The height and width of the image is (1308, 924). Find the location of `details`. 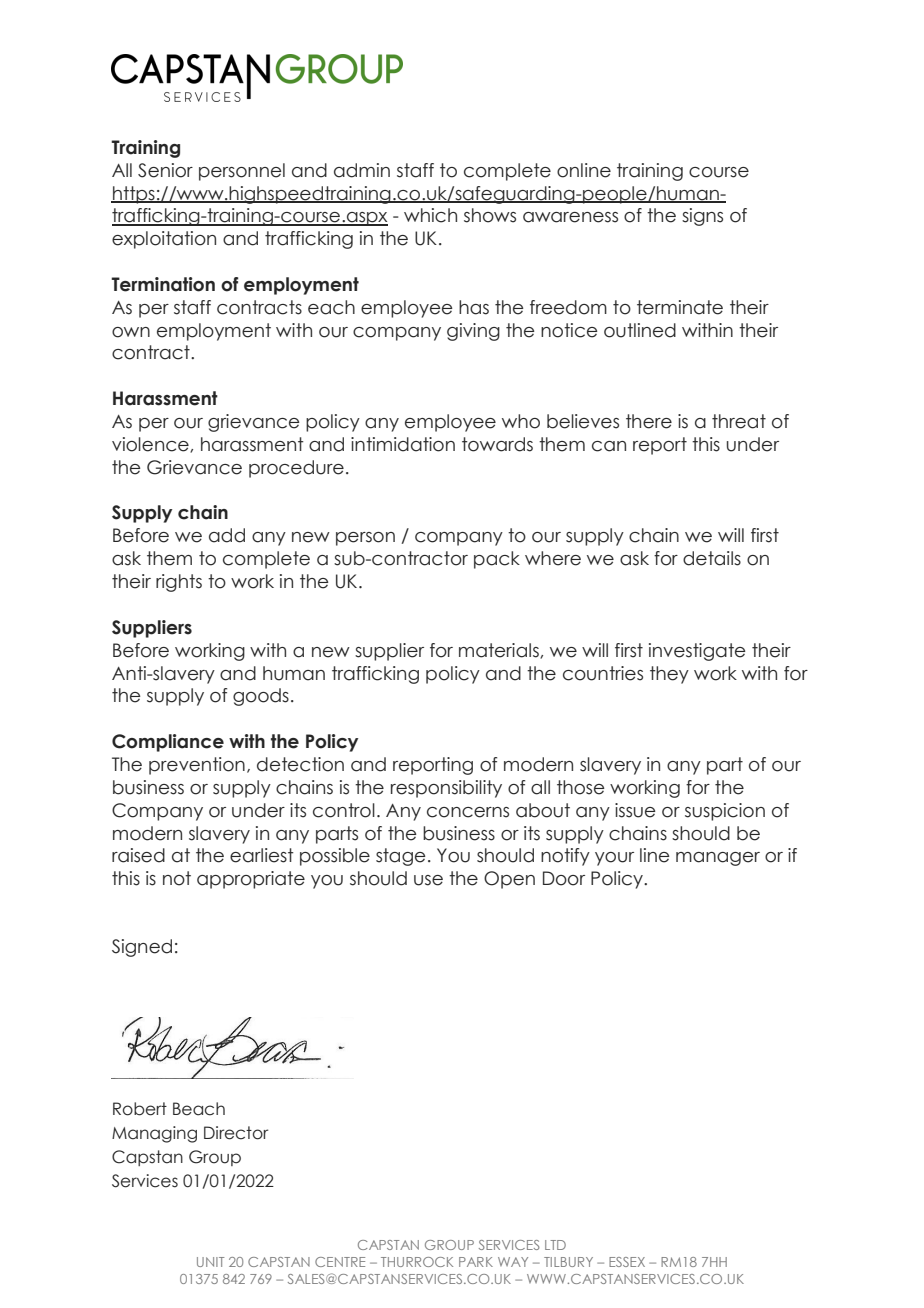

details is located at coordinates (712, 558).
